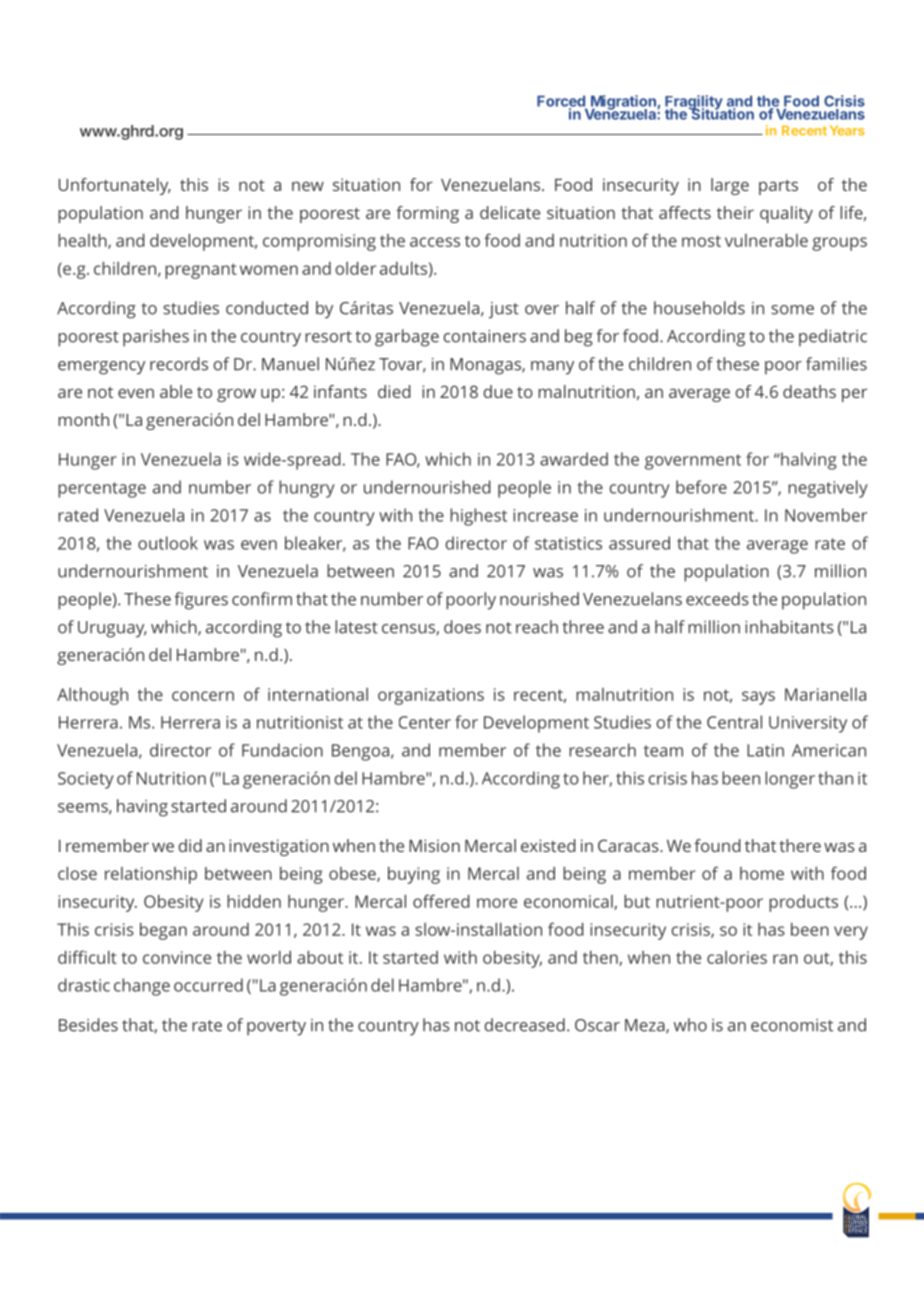  What do you see at coordinates (115, 186) in the screenshot?
I see `Unfortunately` at bounding box center [115, 186].
